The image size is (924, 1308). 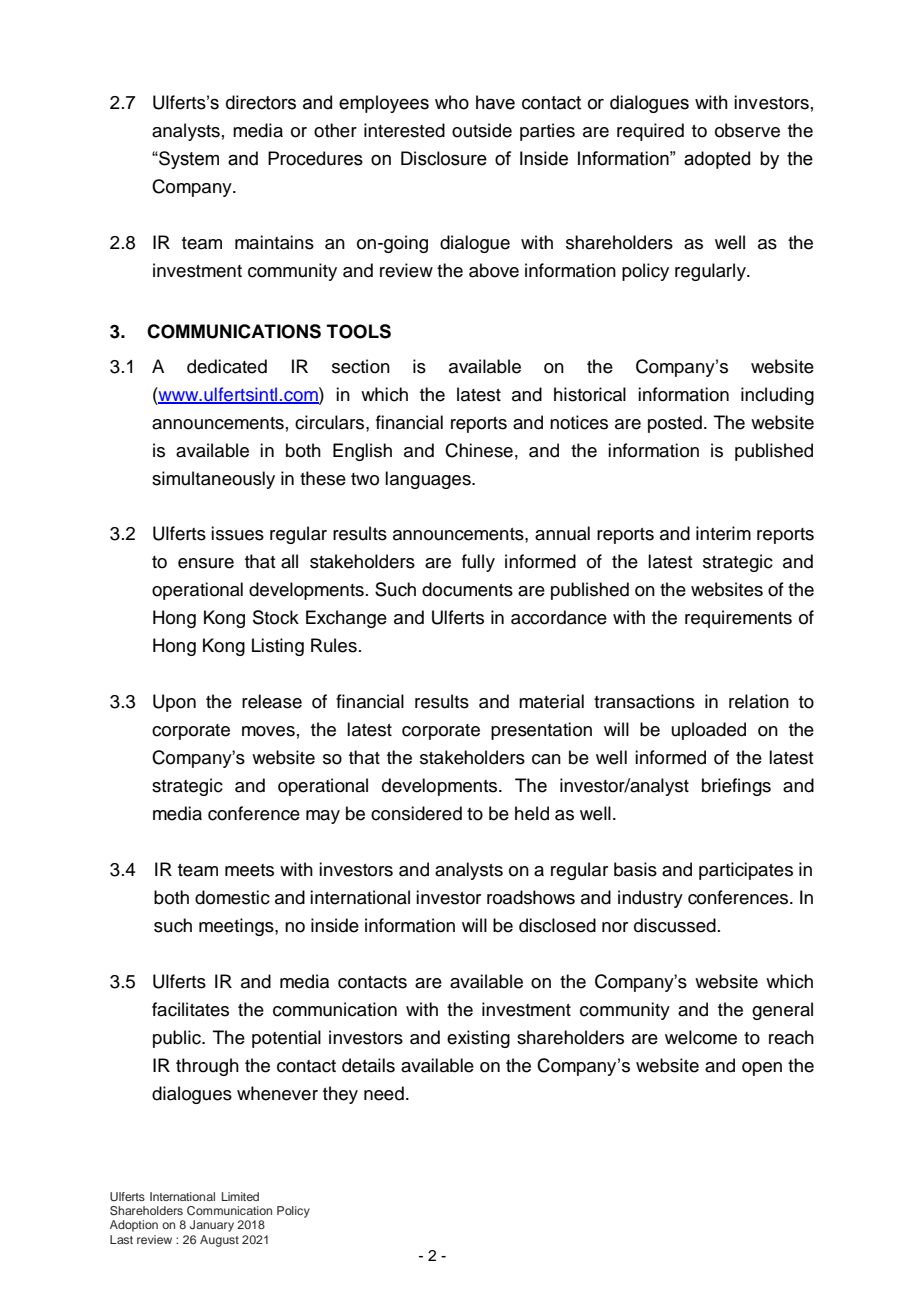 I want to click on simultaneously, so click(x=213, y=480).
